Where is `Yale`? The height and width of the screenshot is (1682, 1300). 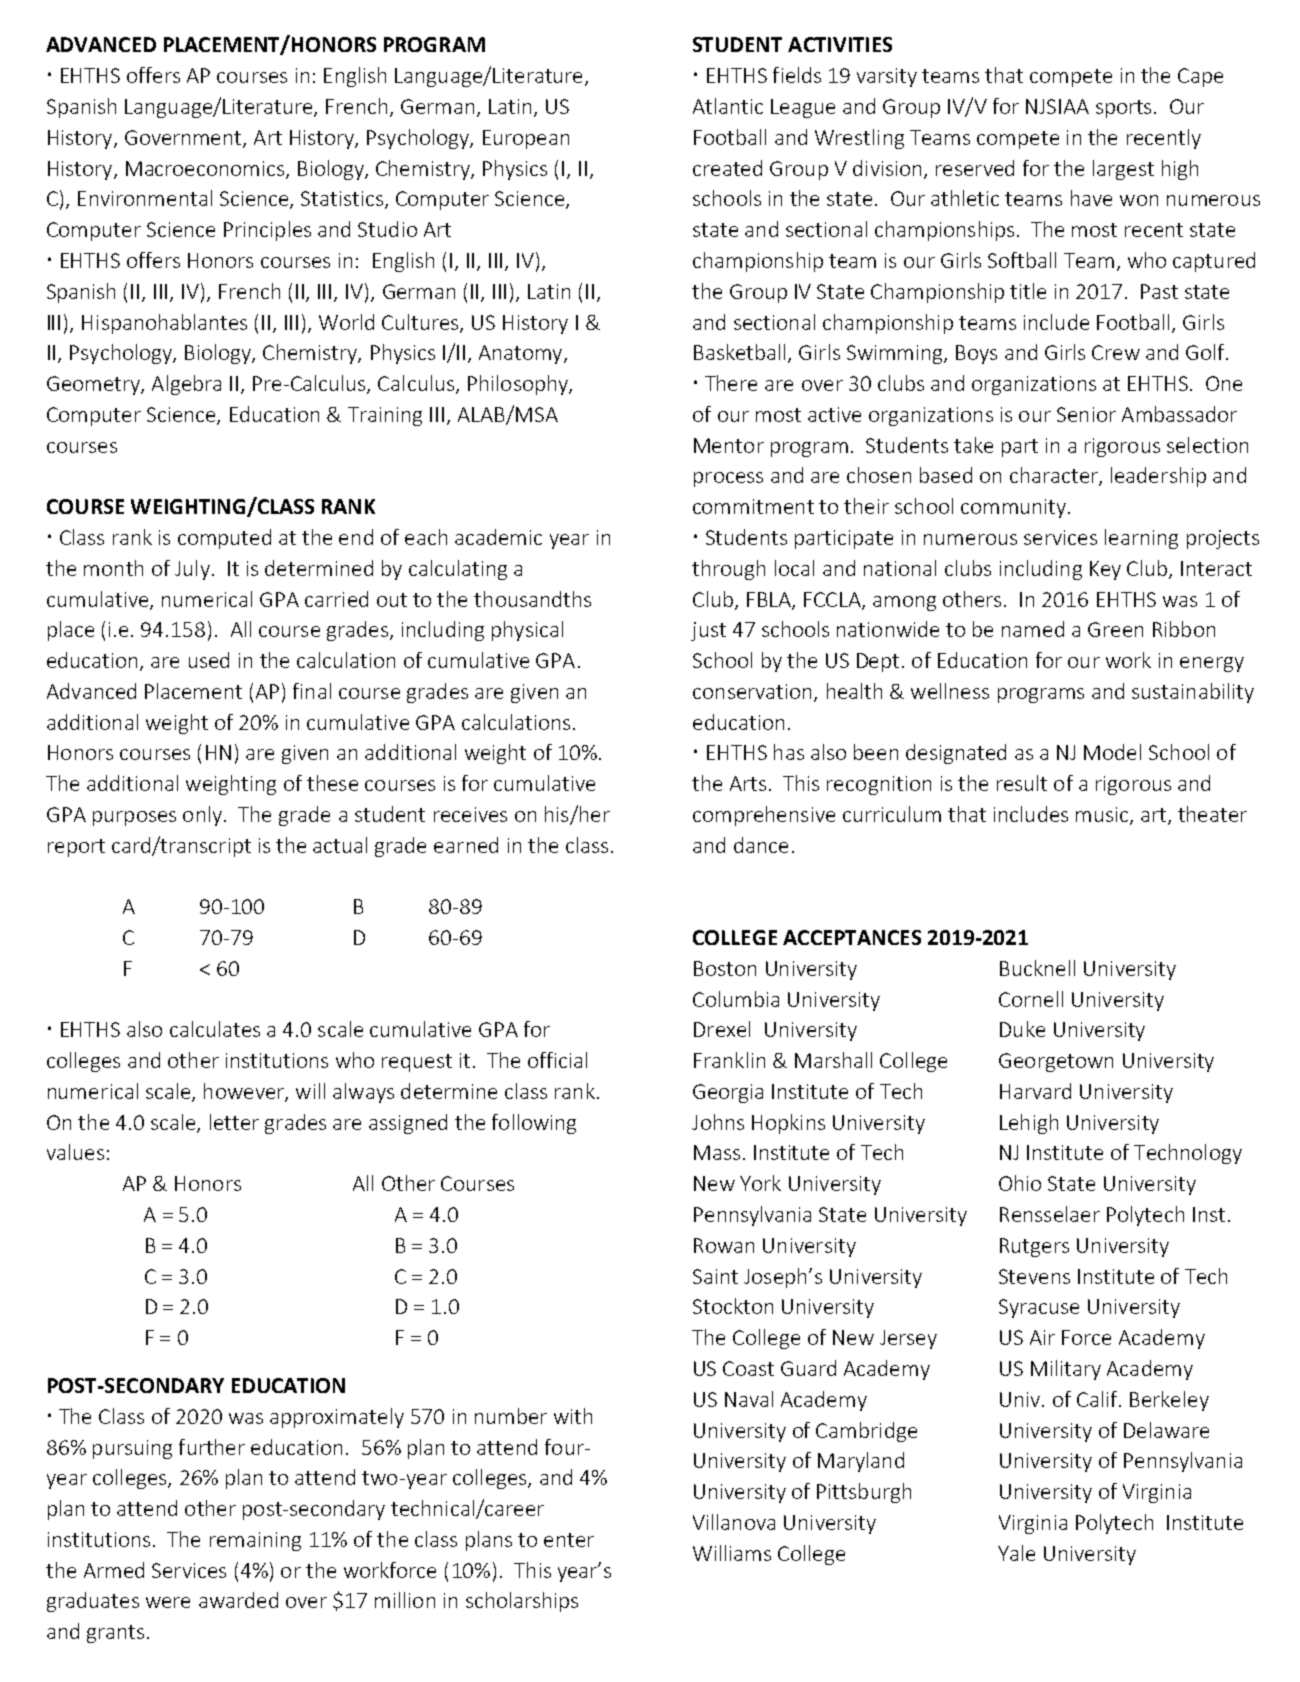
Yale is located at coordinates (1016, 1553).
